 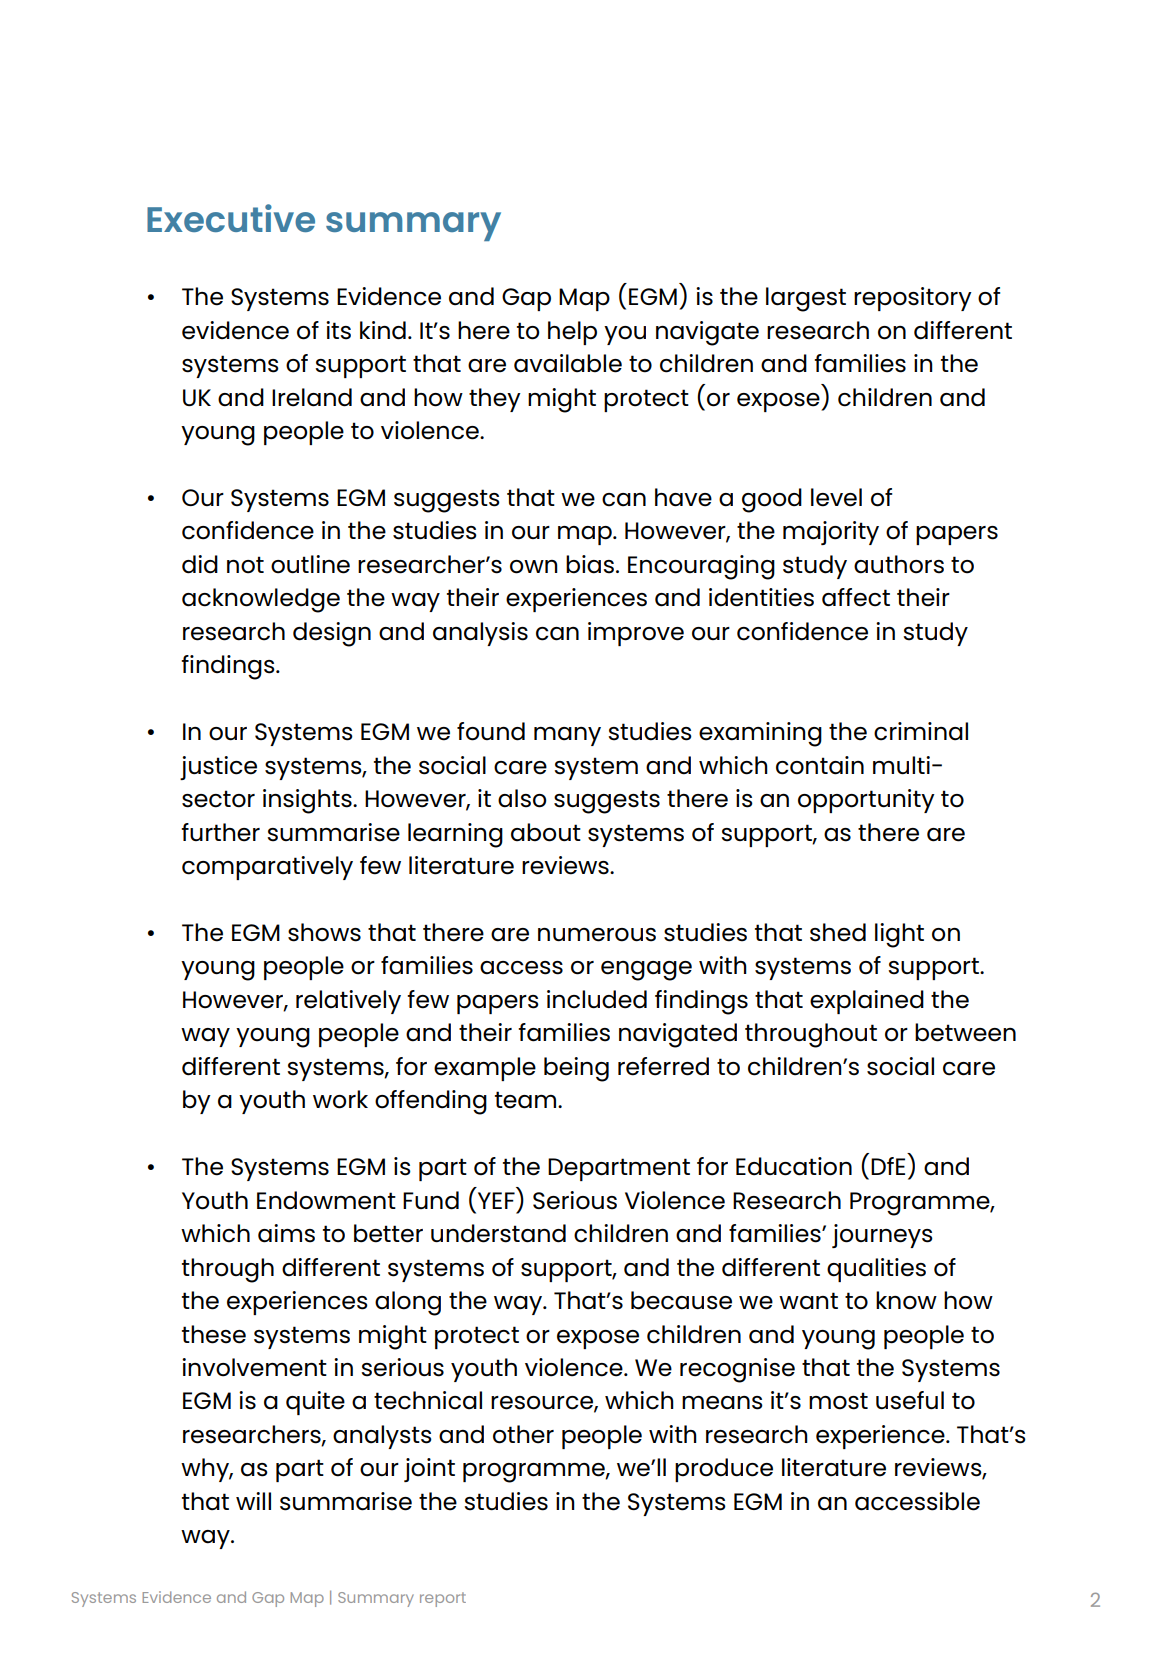 I want to click on light, so click(x=899, y=935).
